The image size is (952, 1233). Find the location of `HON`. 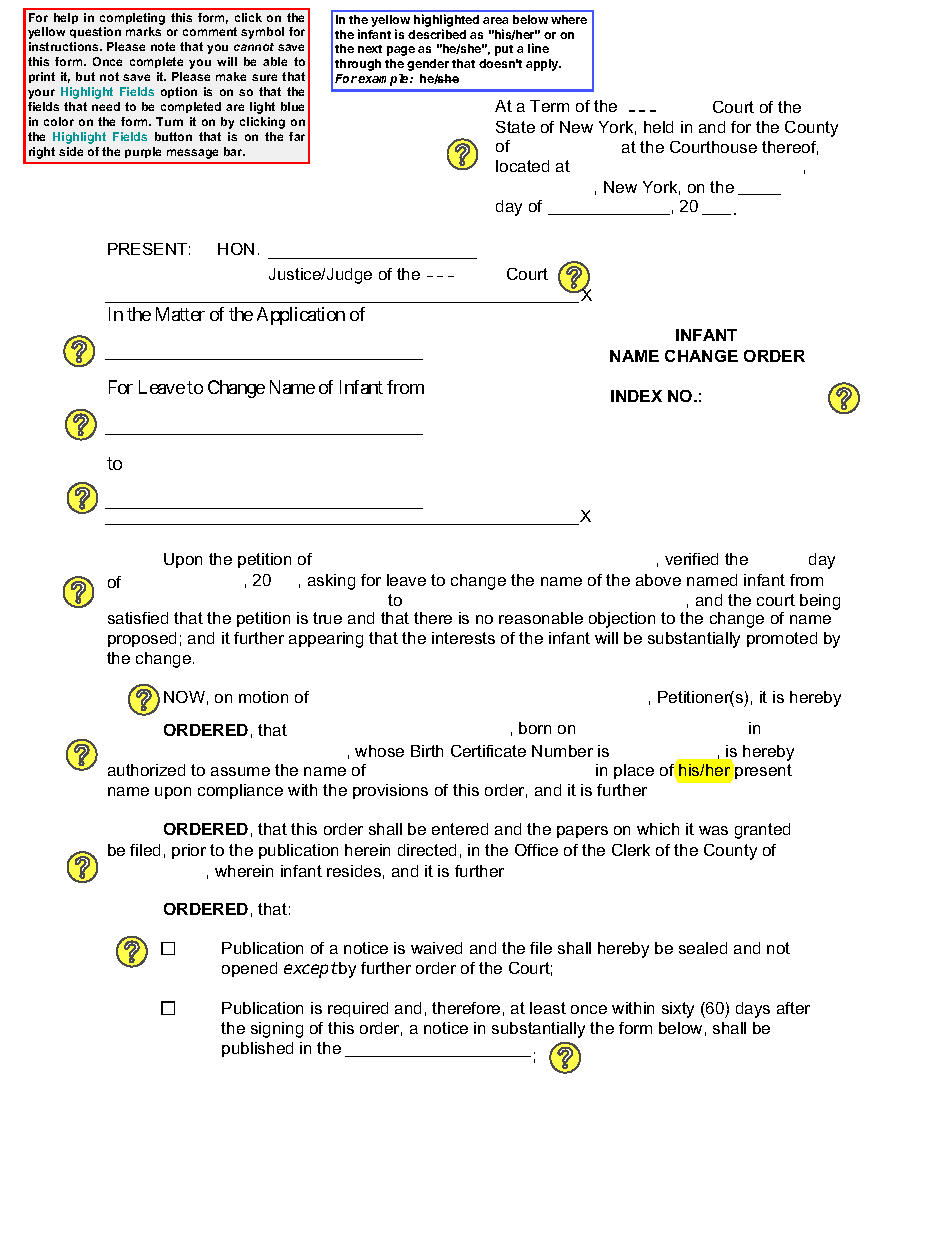

HON is located at coordinates (236, 249).
